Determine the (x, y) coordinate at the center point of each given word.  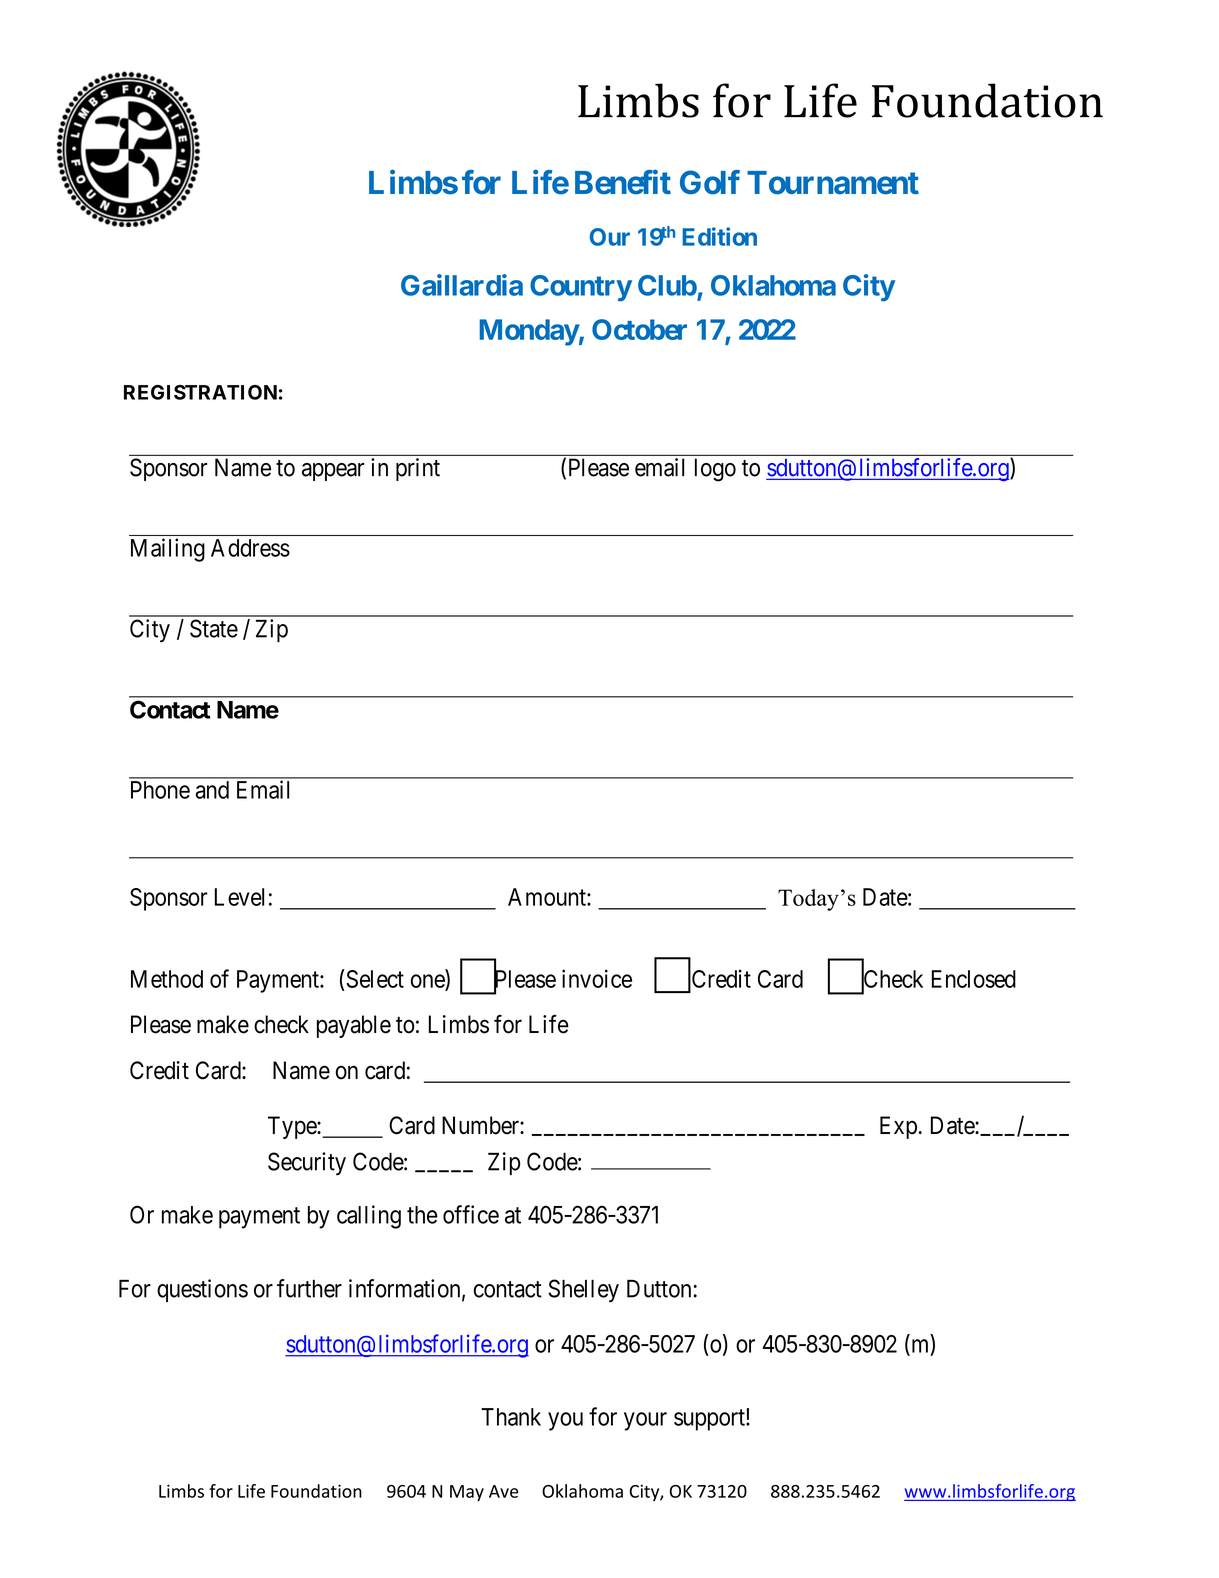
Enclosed (974, 979)
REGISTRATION (200, 392)
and (212, 790)
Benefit (623, 182)
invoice (597, 978)
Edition (719, 236)
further (309, 1288)
